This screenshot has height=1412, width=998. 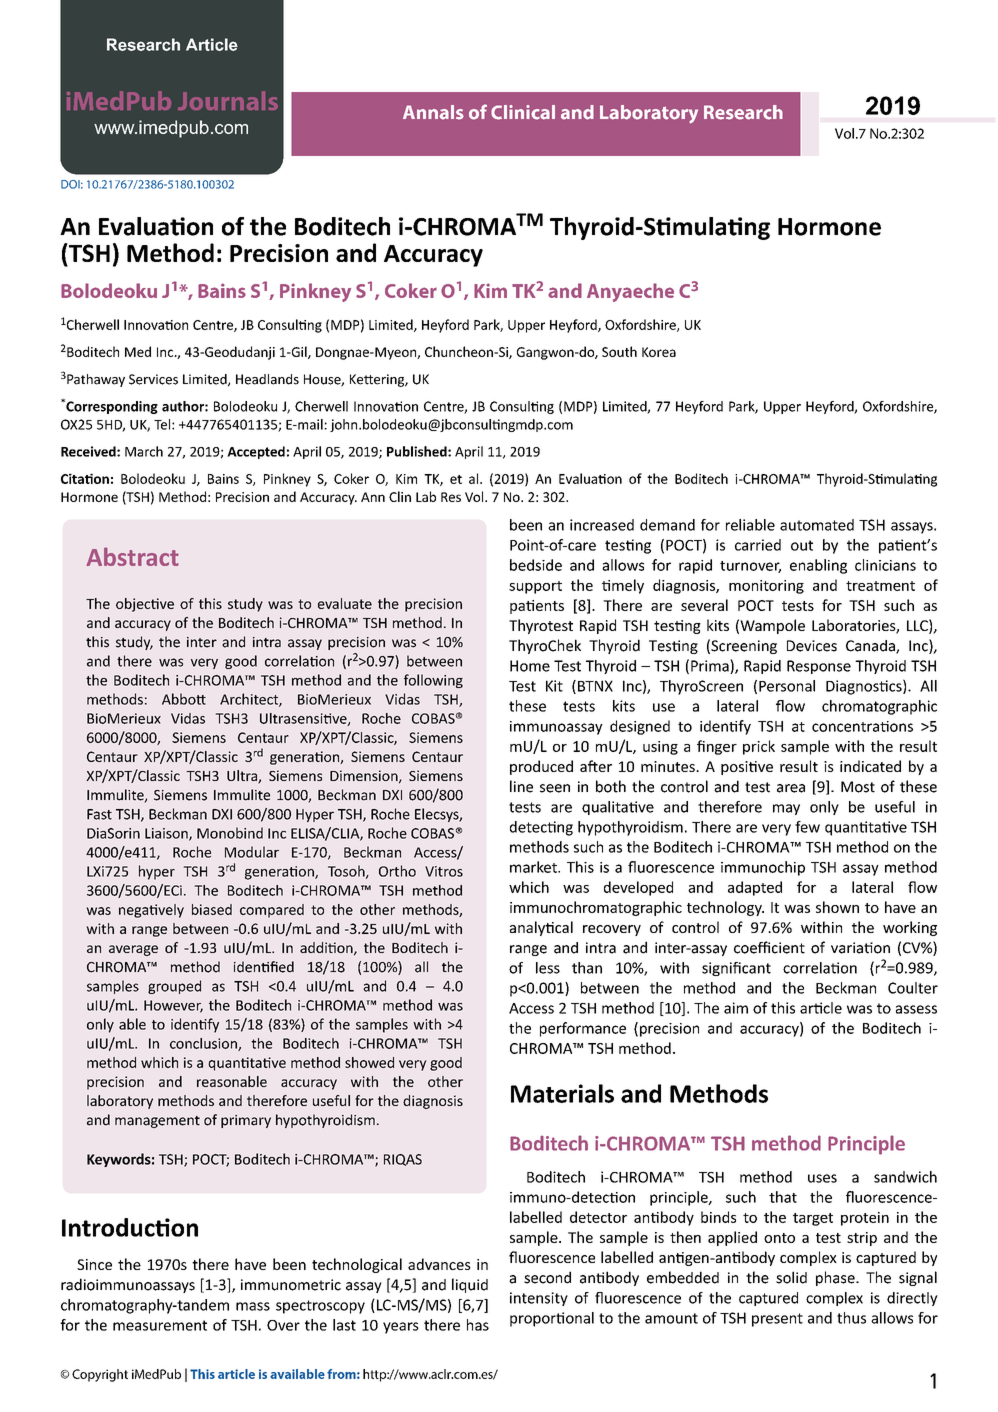 What do you see at coordinates (837, 907) in the screenshot?
I see `shown` at bounding box center [837, 907].
